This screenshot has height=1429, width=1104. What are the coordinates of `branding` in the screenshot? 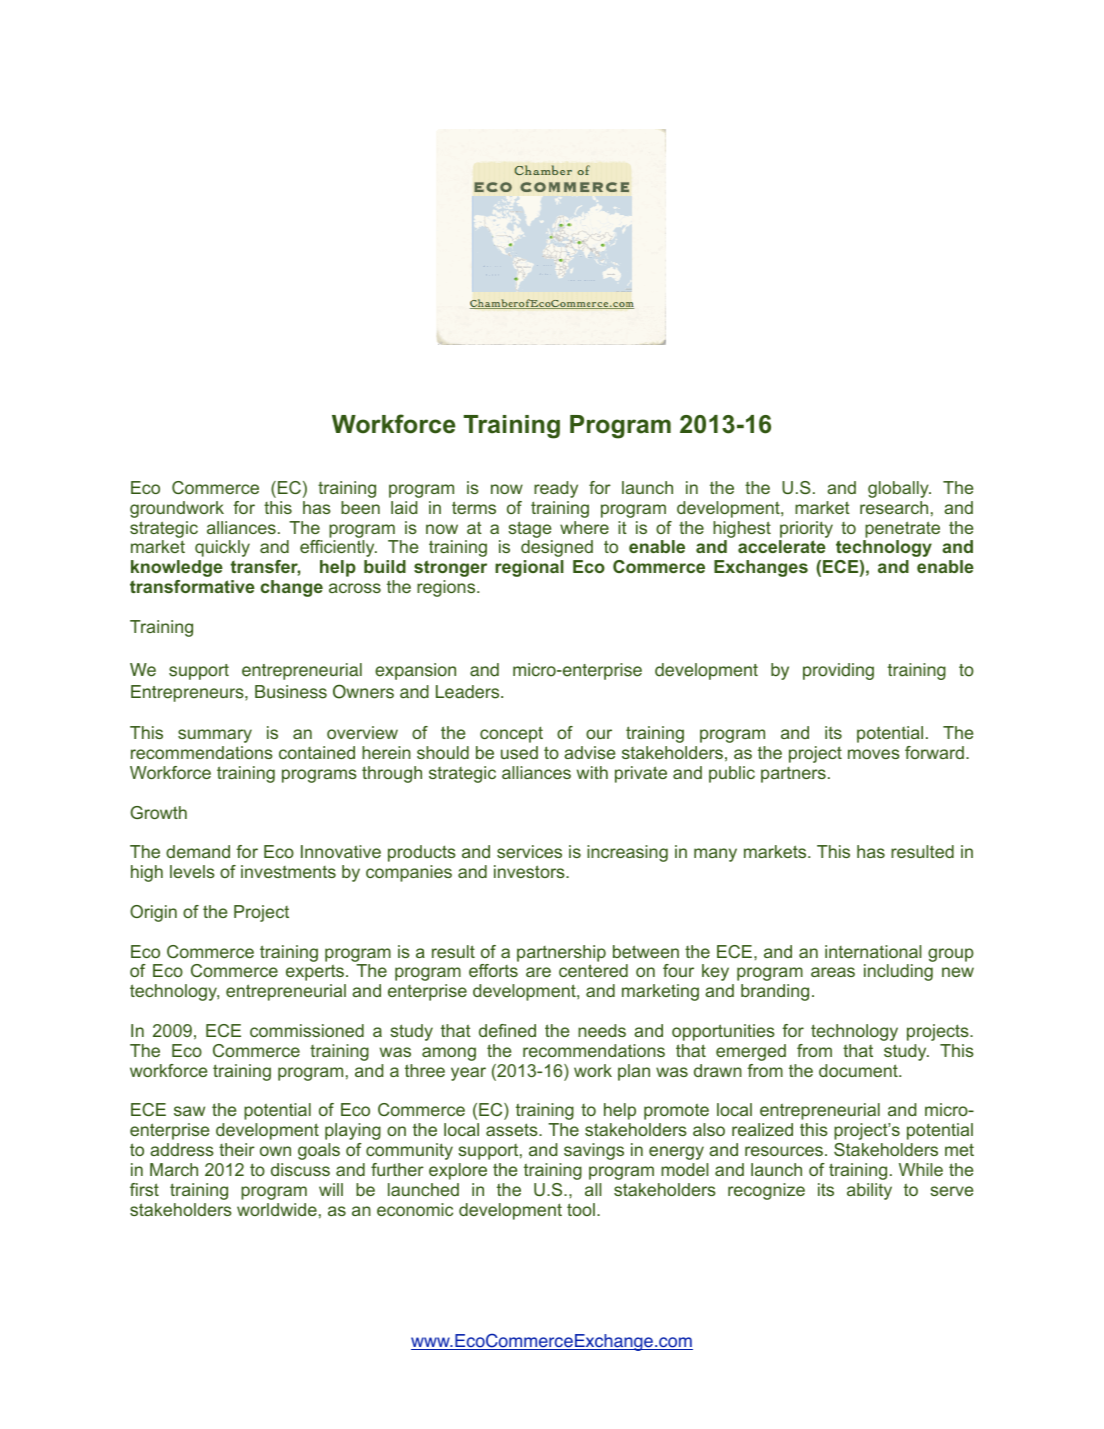 It's located at (775, 992).
